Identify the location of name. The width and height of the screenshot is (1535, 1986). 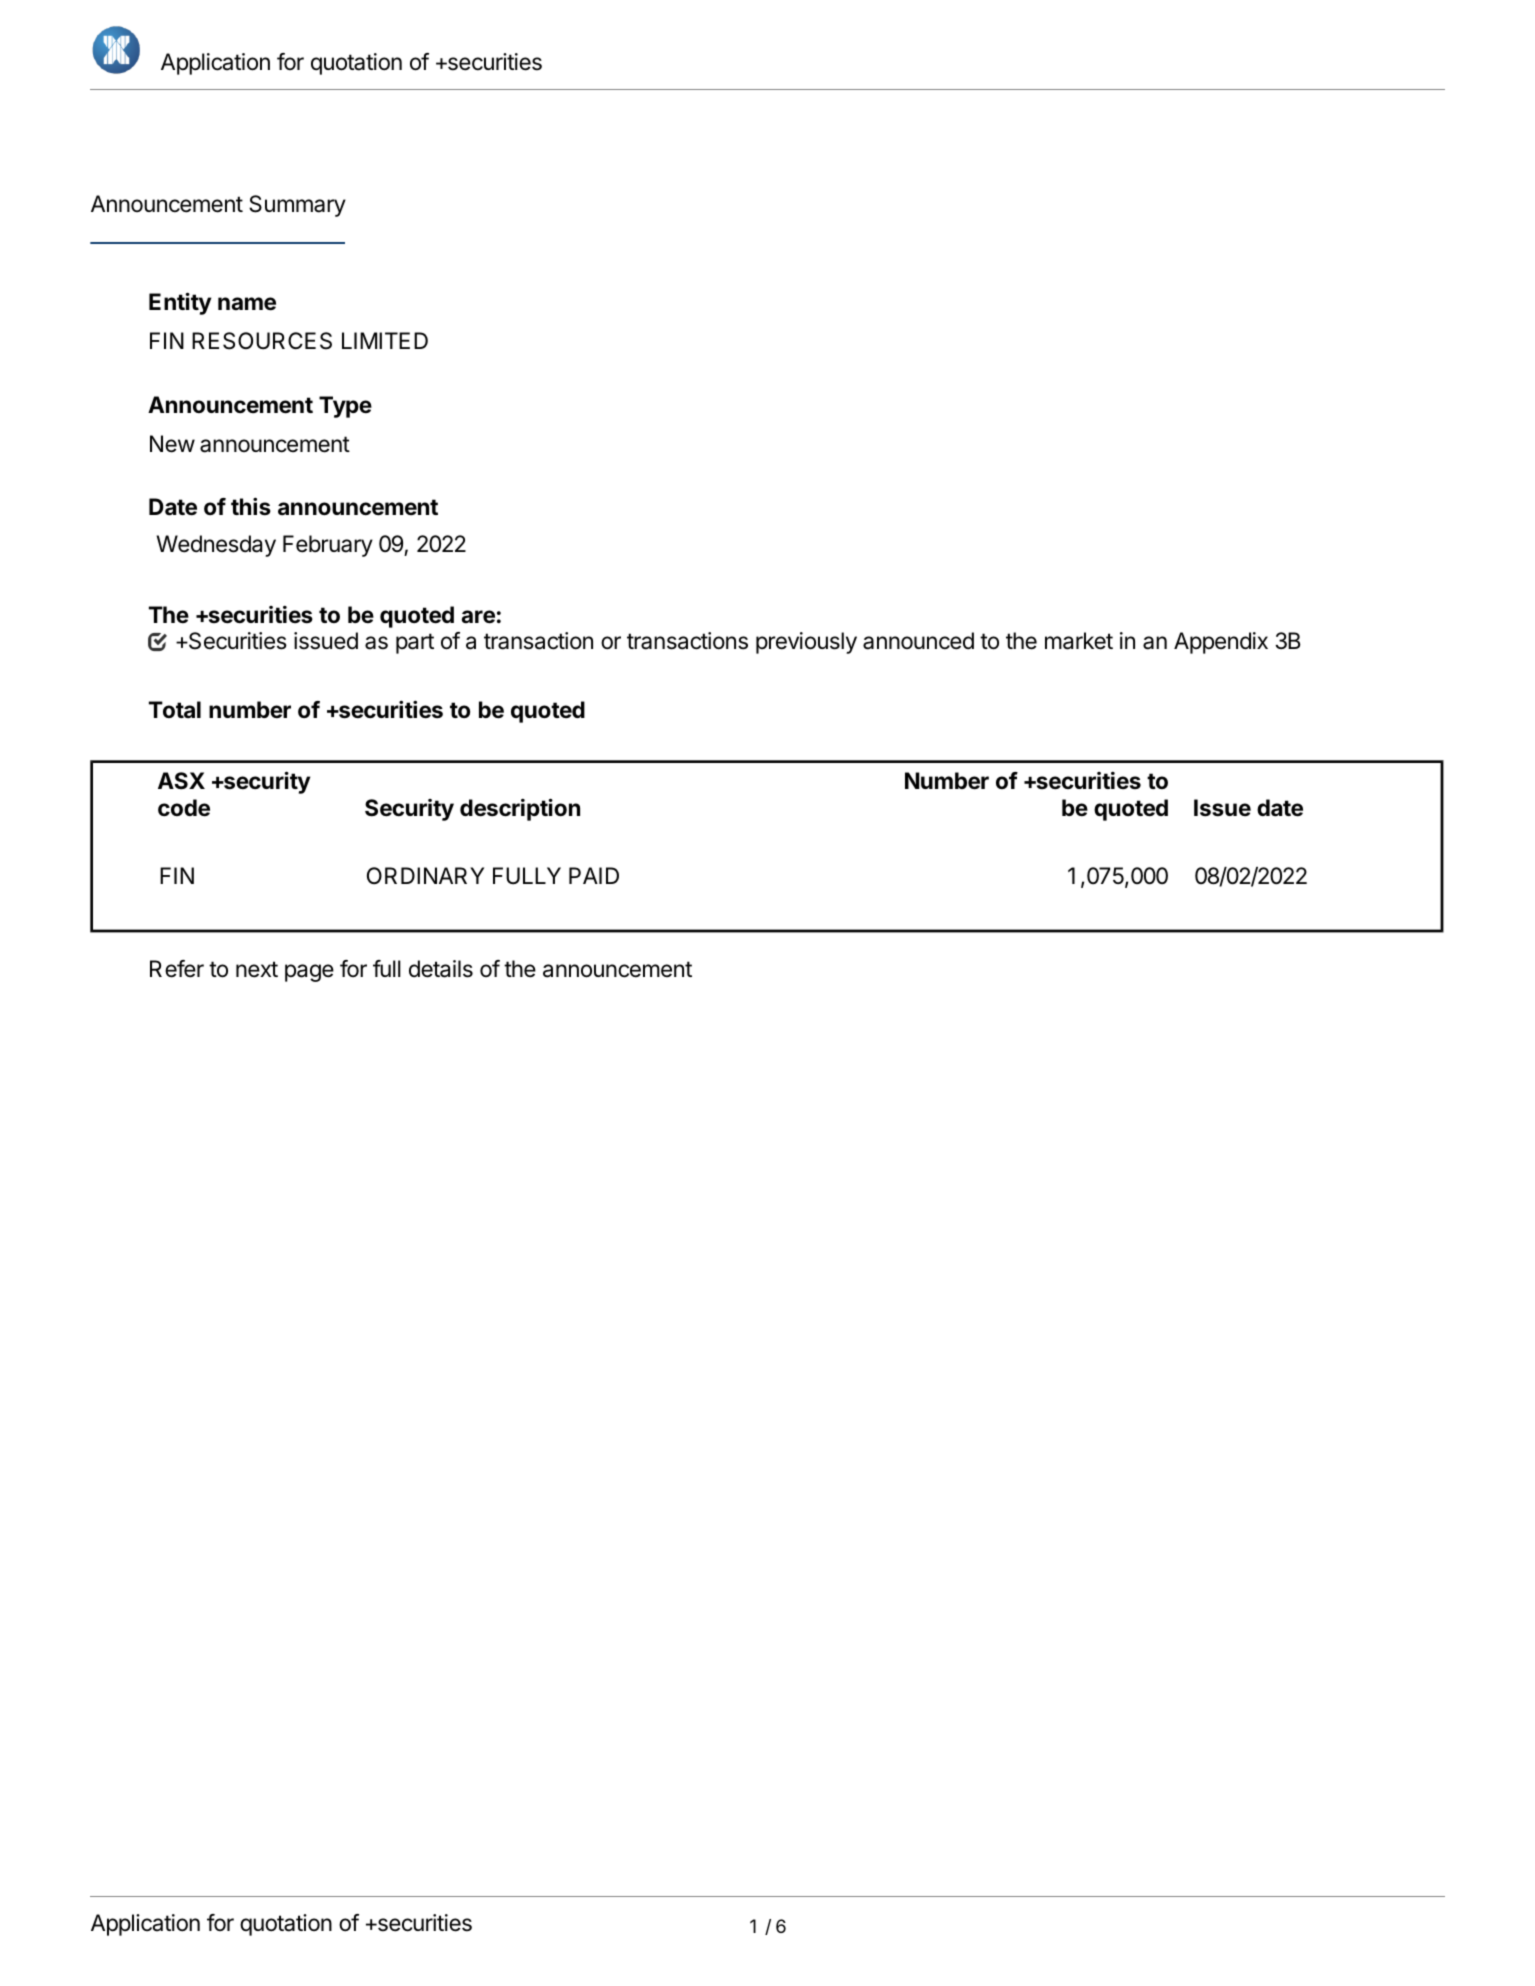
(247, 304).
